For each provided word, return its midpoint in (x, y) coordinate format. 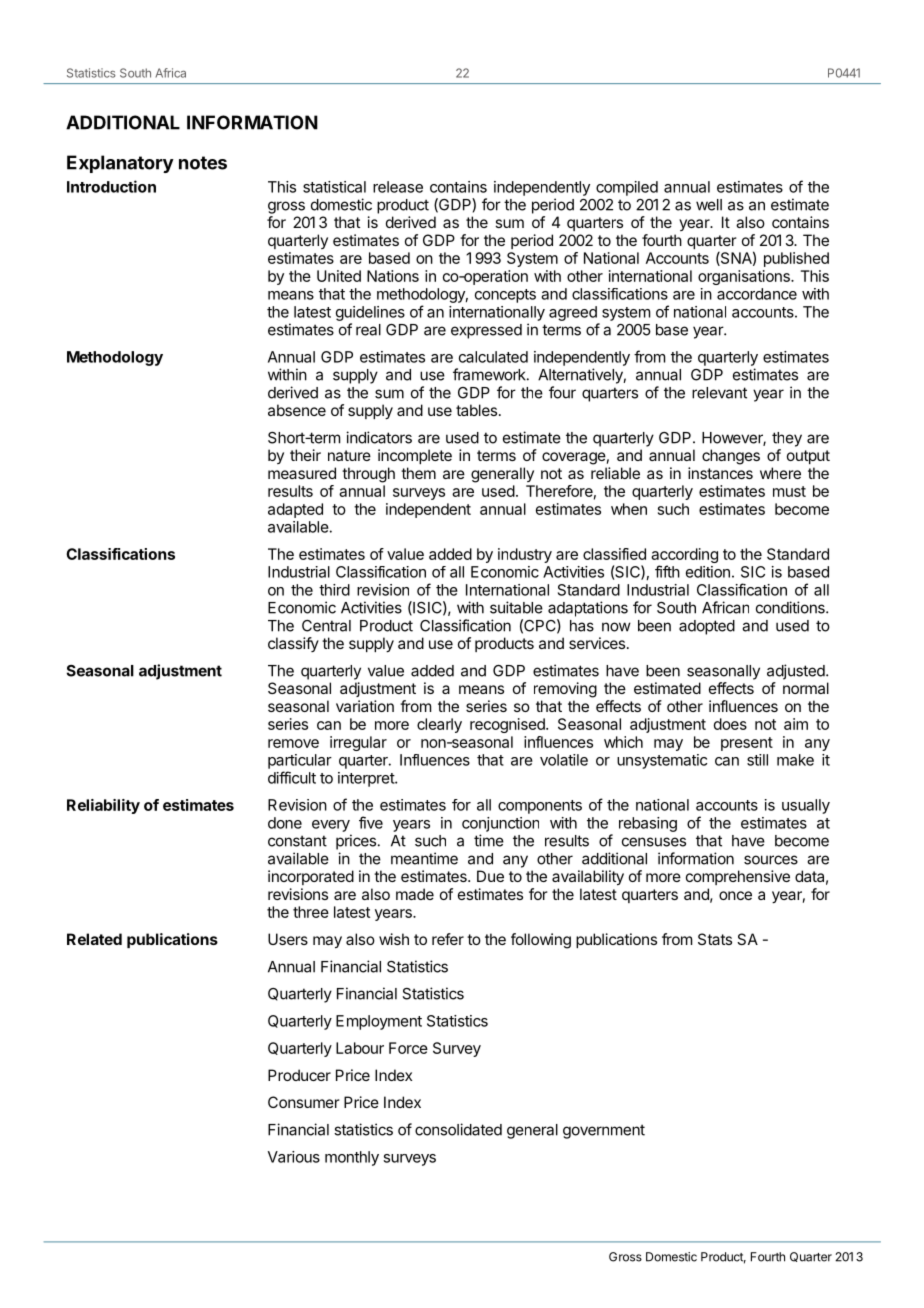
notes (203, 163)
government (604, 1131)
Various (294, 1157)
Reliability (103, 806)
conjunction (500, 824)
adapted (295, 510)
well (709, 205)
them (418, 473)
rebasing (648, 824)
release (398, 187)
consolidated (458, 1129)
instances (720, 473)
